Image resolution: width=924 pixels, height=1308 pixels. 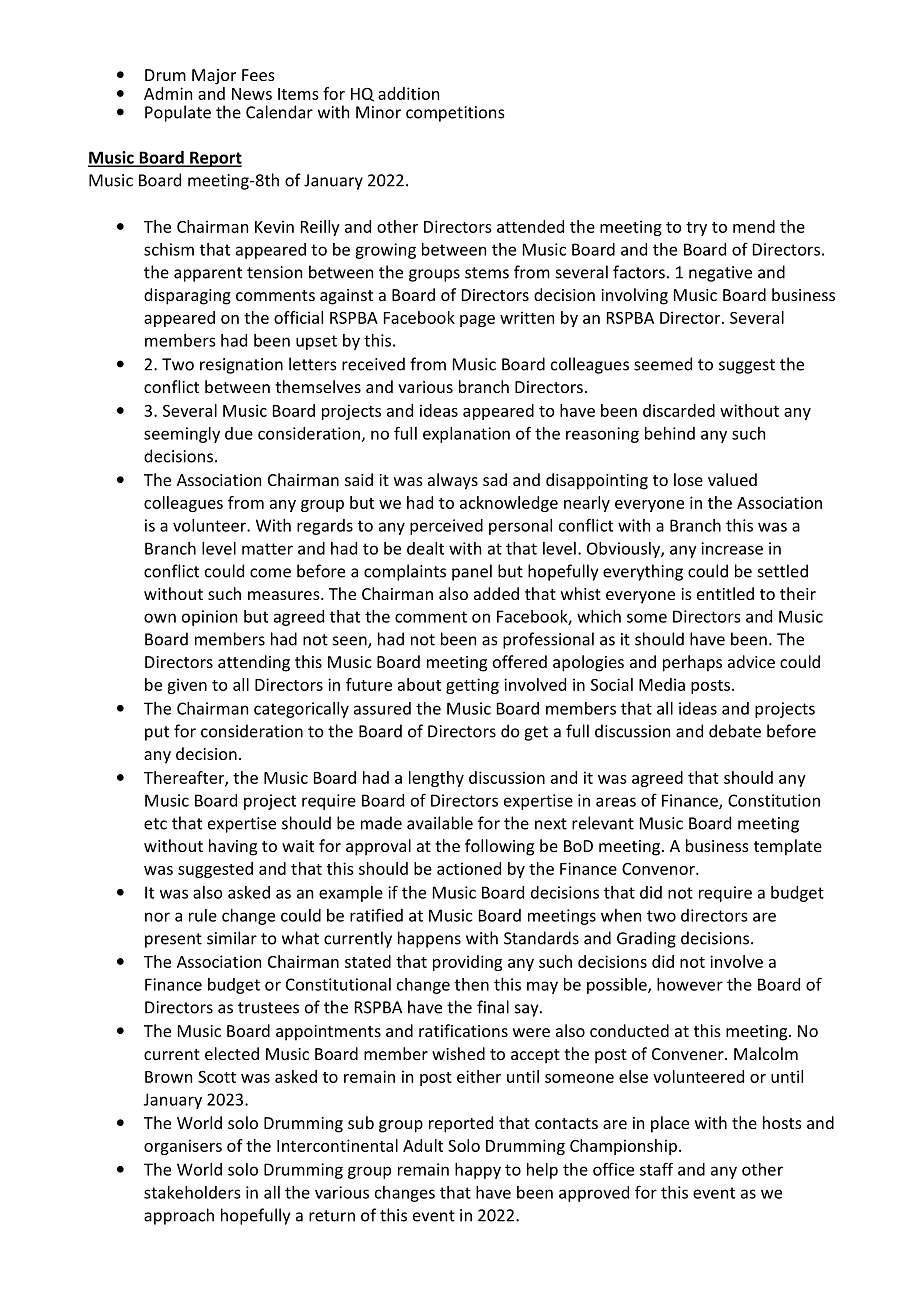 I want to click on template, so click(x=788, y=847).
